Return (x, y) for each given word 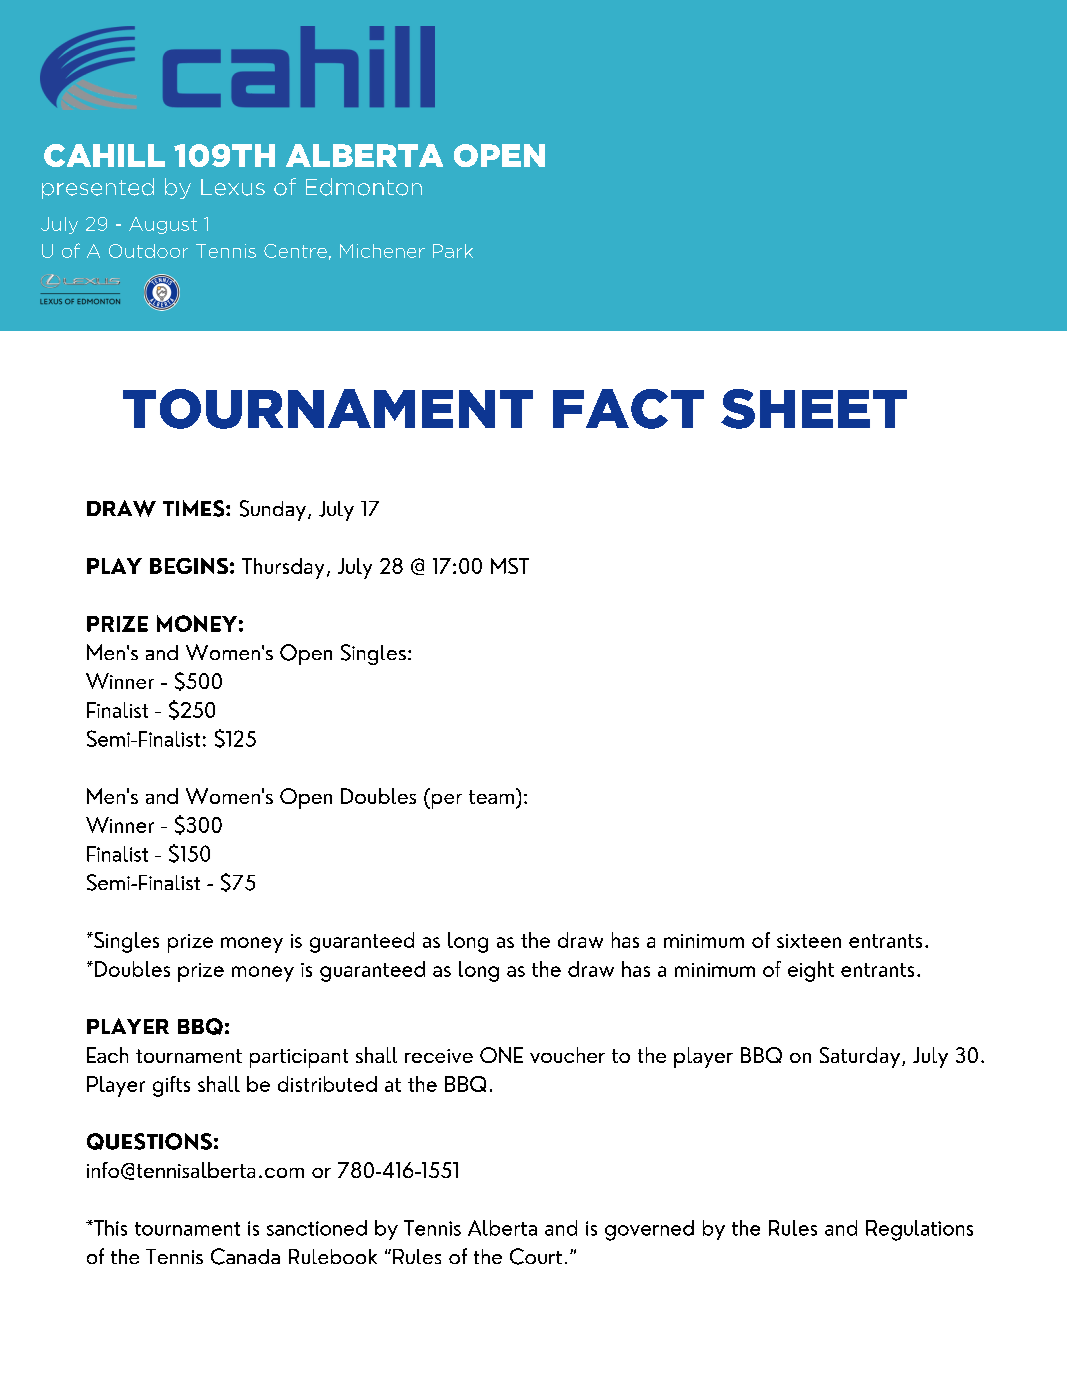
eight (811, 971)
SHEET (814, 409)
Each (107, 1055)
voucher (567, 1055)
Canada (245, 1256)
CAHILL (104, 155)
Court (536, 1256)
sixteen (809, 941)
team (491, 797)
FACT (628, 409)
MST (510, 566)
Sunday (273, 510)
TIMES (195, 508)
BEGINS (189, 566)
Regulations (919, 1230)
